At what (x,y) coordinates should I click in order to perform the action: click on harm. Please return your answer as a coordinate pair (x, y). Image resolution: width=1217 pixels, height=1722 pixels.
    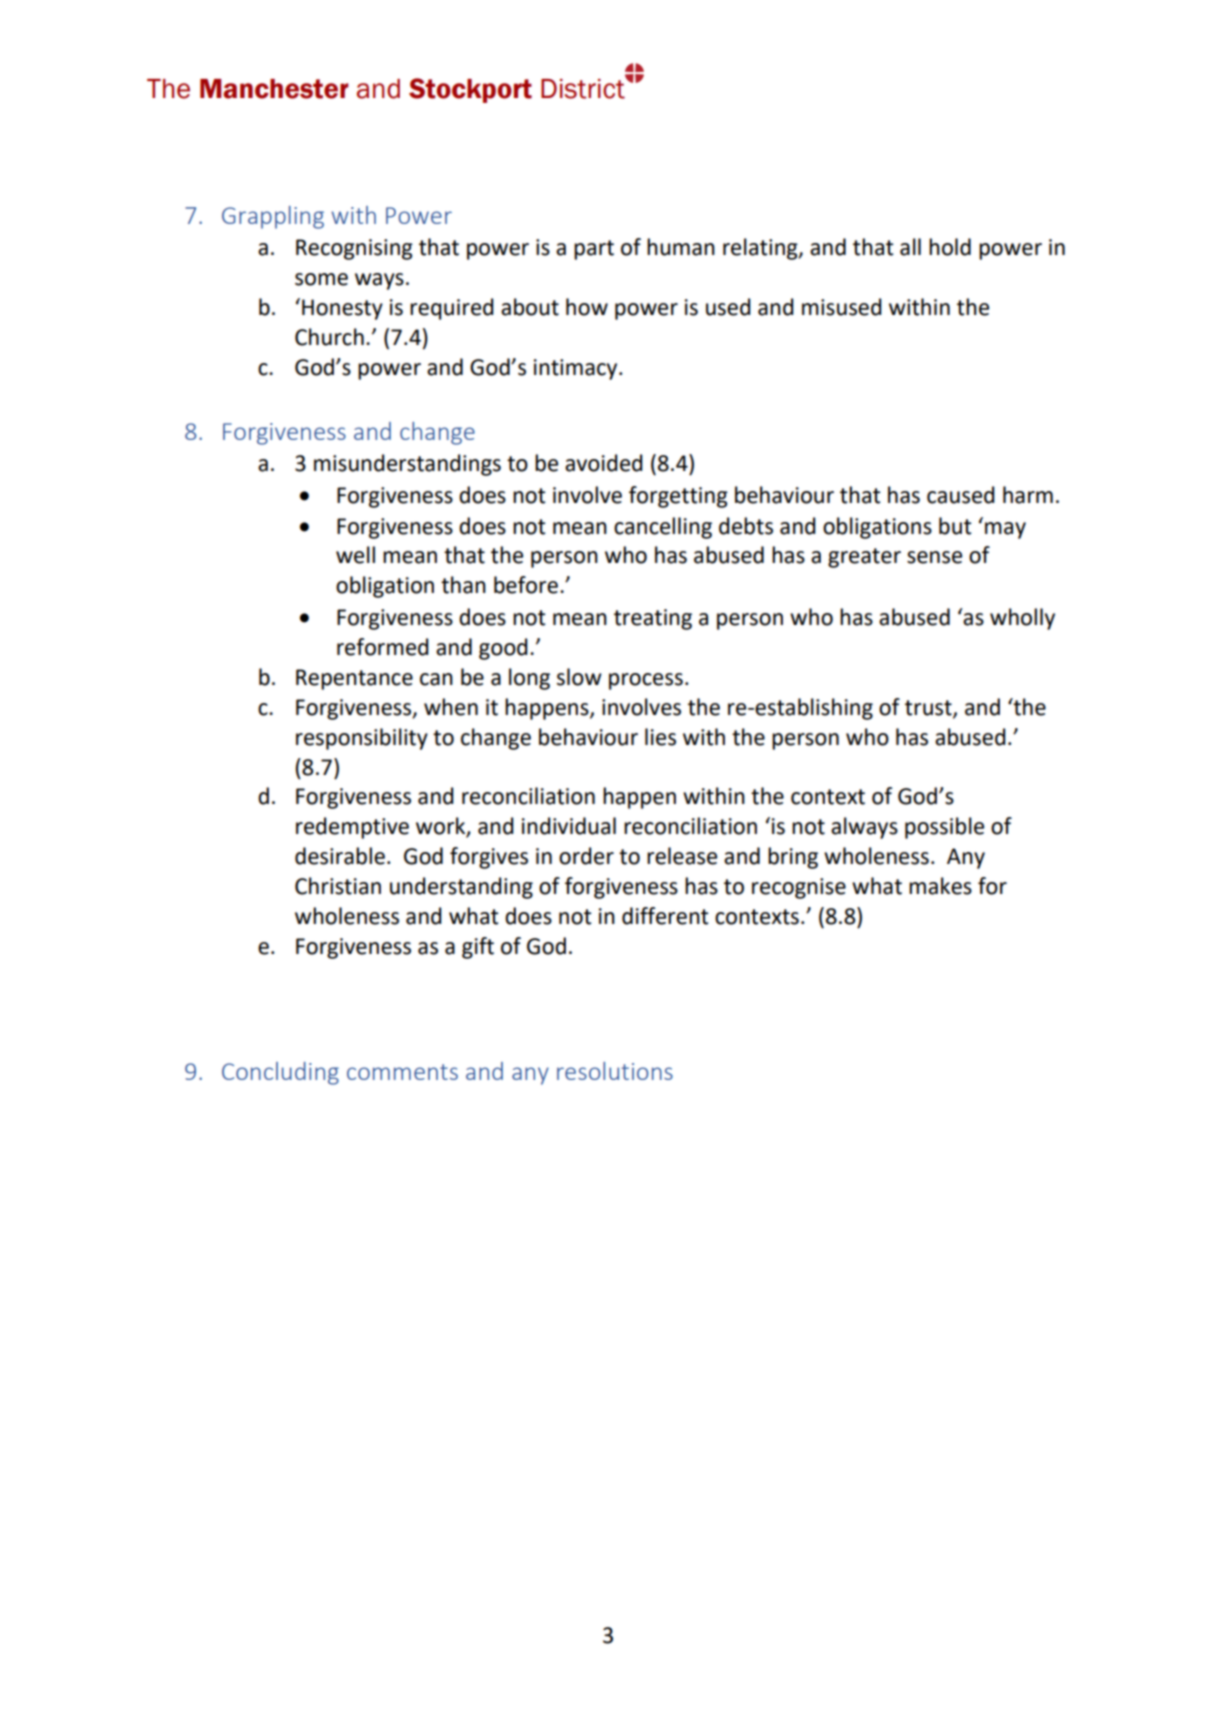
    Looking at the image, I should click on (1028, 495).
